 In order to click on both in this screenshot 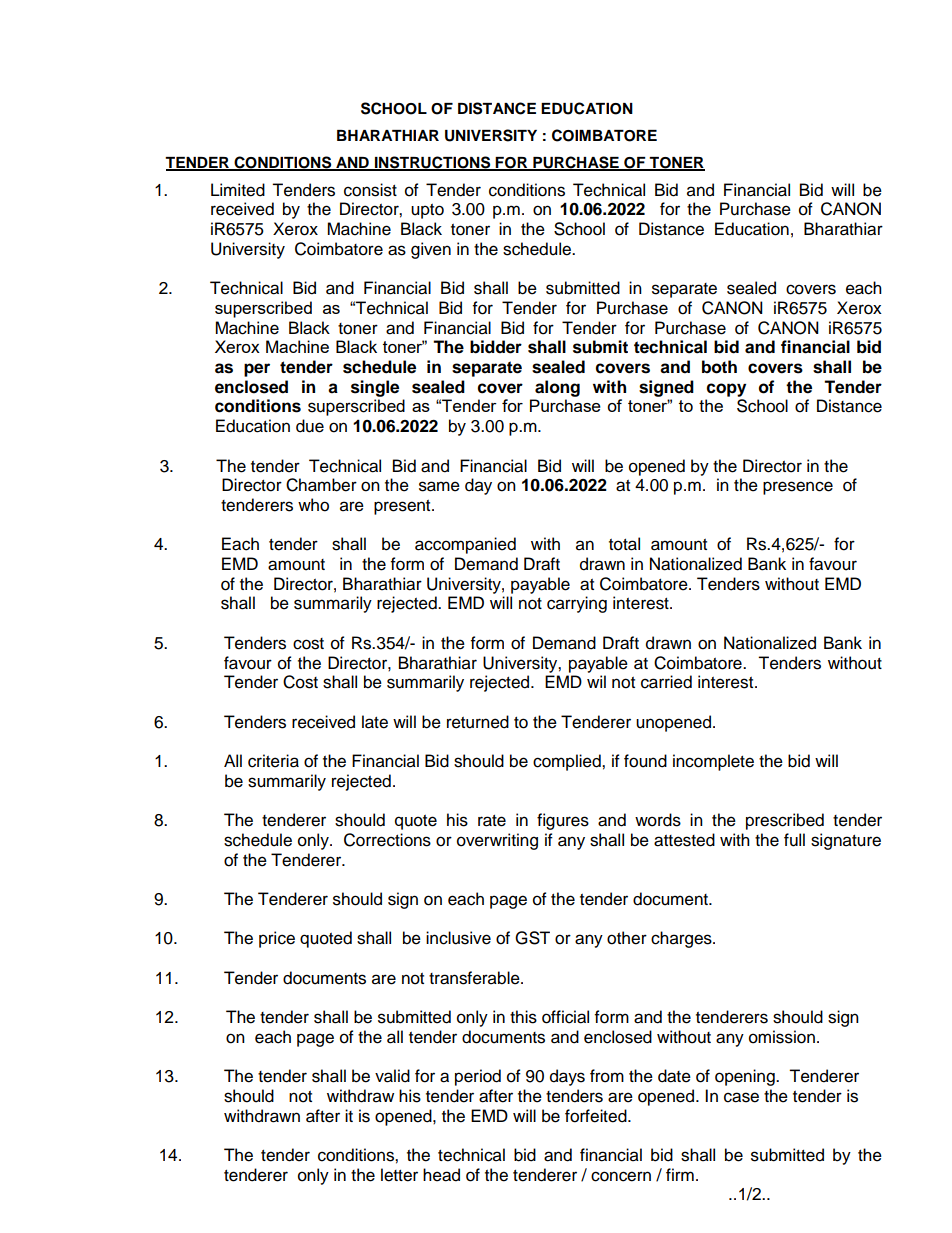, I will do `click(719, 367)`.
